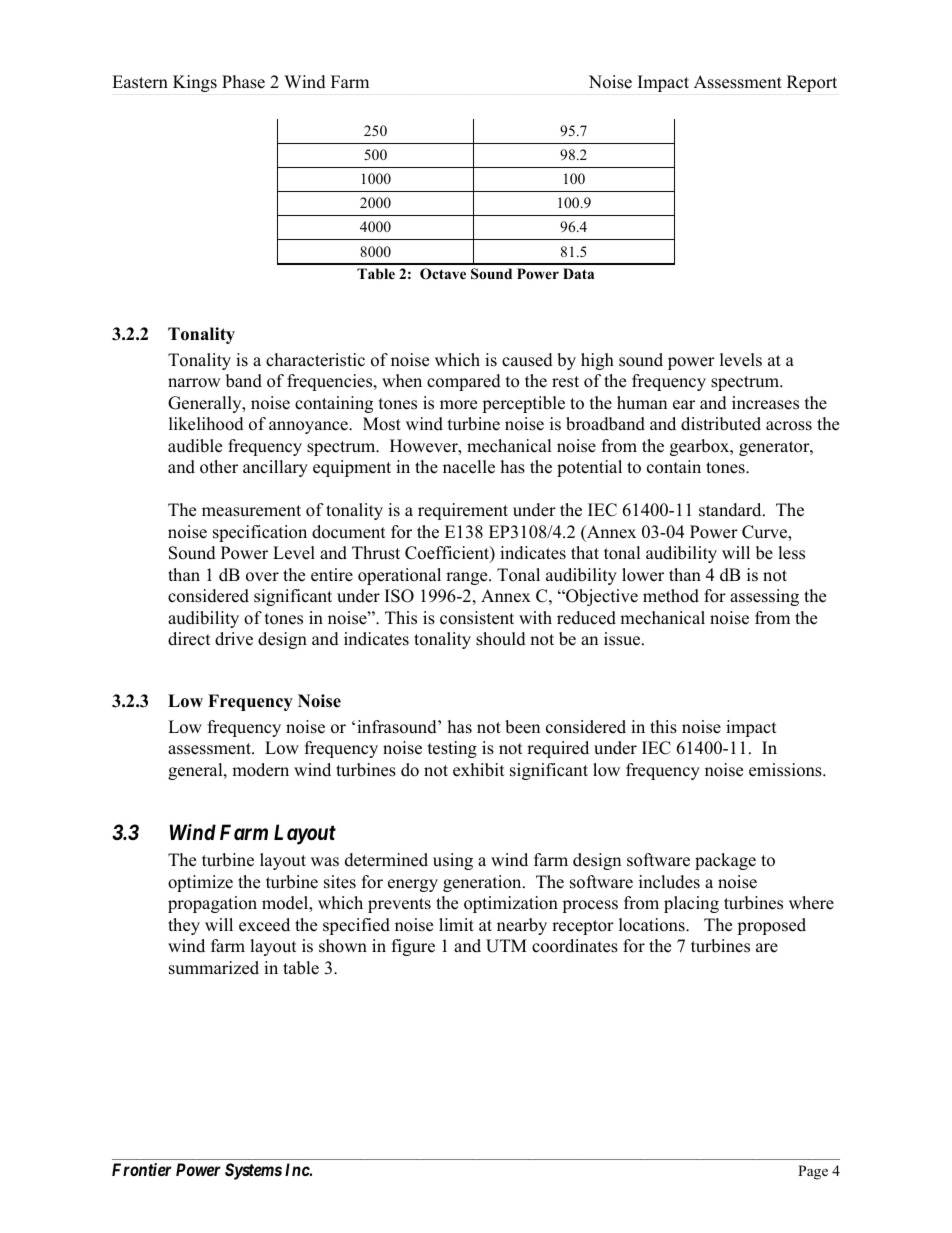  What do you see at coordinates (234, 639) in the image?
I see `drive` at bounding box center [234, 639].
